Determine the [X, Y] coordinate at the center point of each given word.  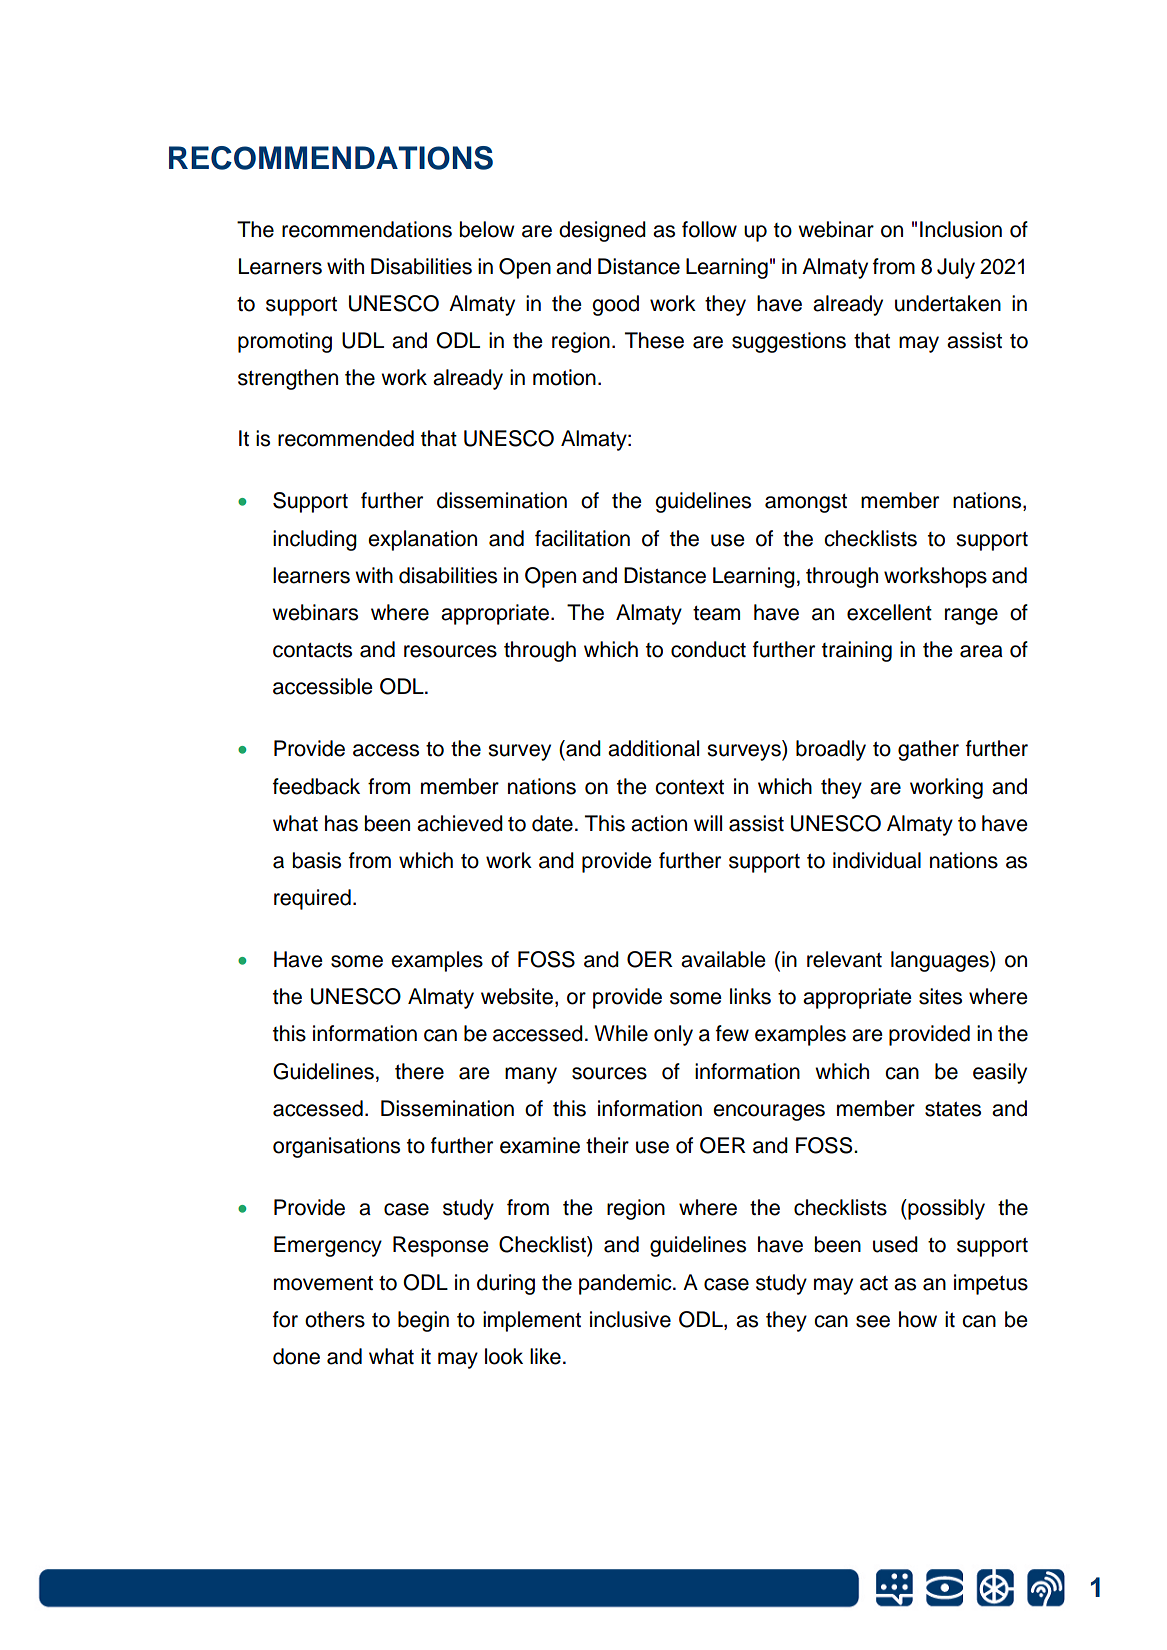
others [335, 1319]
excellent [889, 612]
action [659, 823]
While [621, 1033]
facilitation [582, 538]
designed [602, 231]
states [953, 1109]
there [419, 1071]
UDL [363, 340]
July [956, 268]
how [918, 1319]
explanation [422, 540]
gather [928, 750]
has [341, 823]
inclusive [630, 1319]
